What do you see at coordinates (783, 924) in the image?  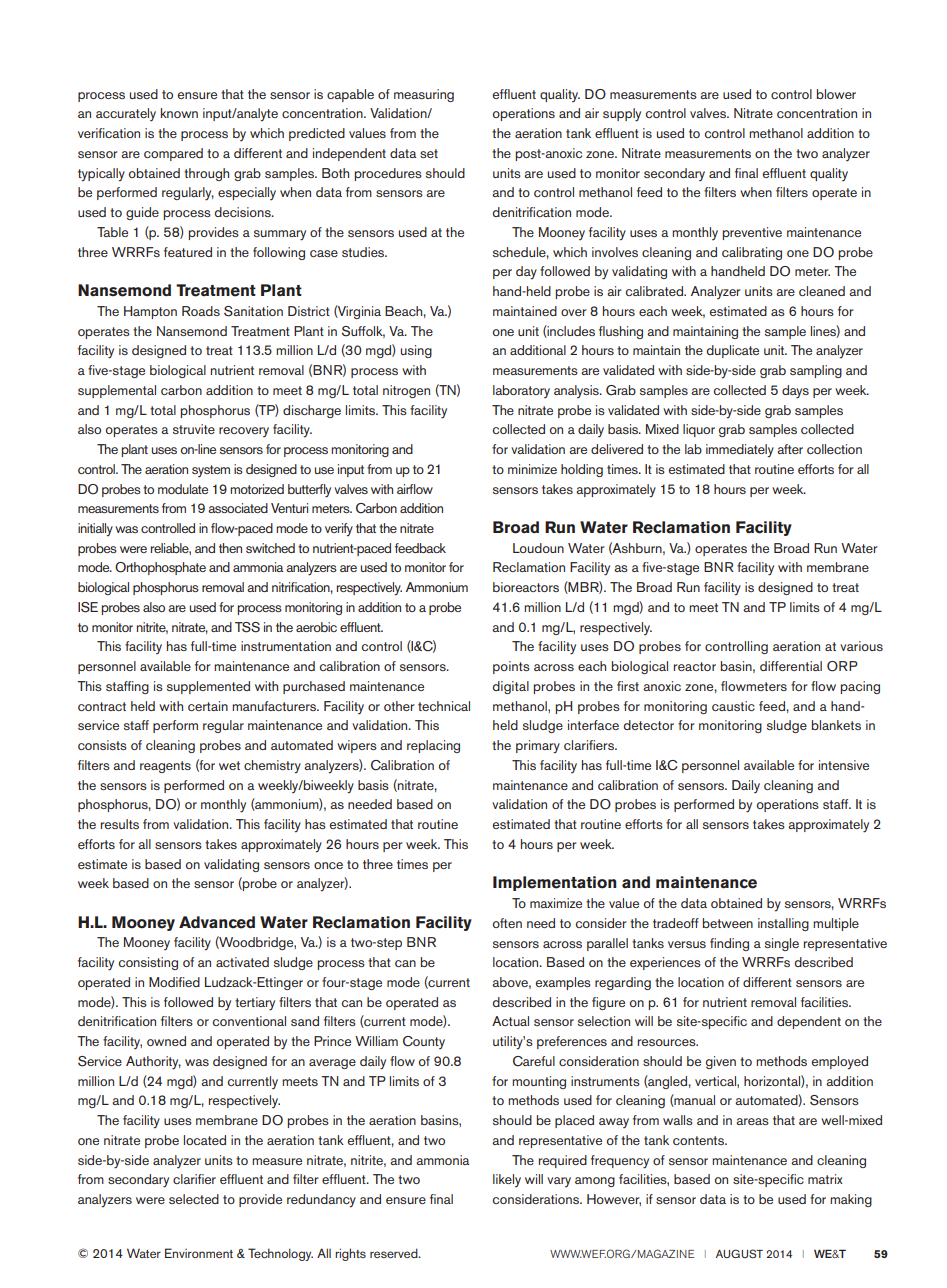 I see `installing` at bounding box center [783, 924].
